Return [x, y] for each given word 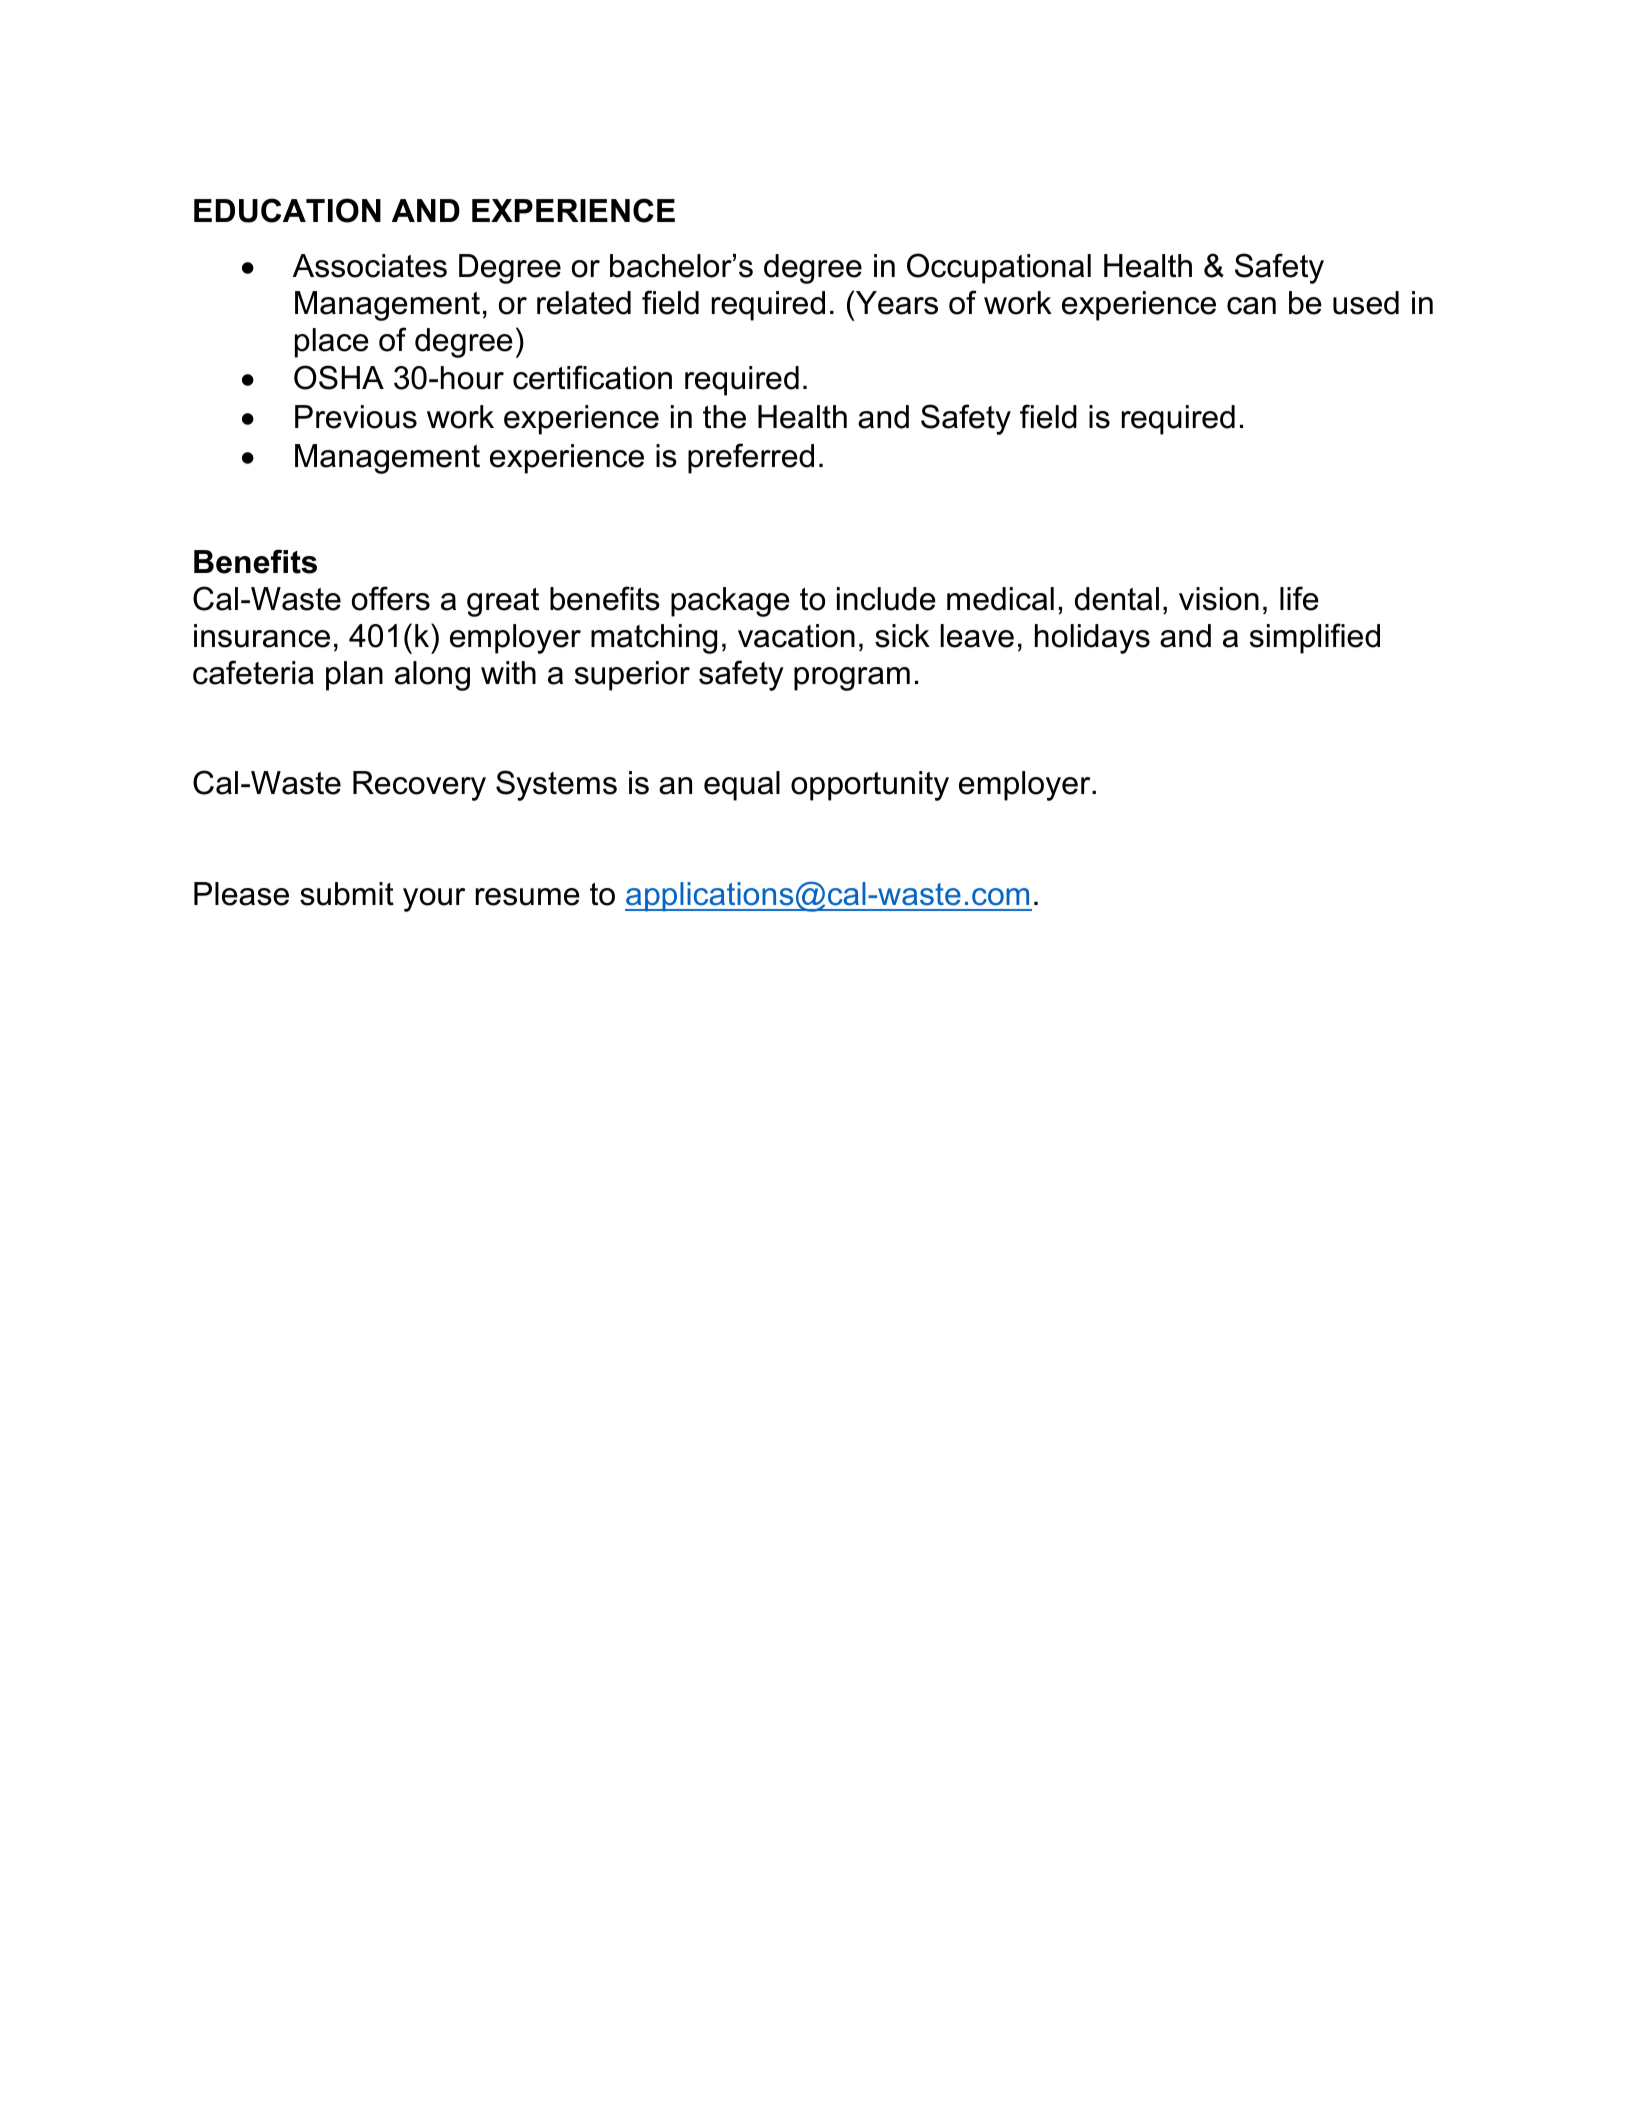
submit [347, 894]
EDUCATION [287, 210]
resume [528, 897]
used [1366, 303]
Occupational [999, 268]
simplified [1315, 638]
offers [391, 598]
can [1251, 306]
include [886, 599]
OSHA [339, 377]
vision [1219, 599]
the [724, 417]
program [852, 679]
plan [354, 676]
